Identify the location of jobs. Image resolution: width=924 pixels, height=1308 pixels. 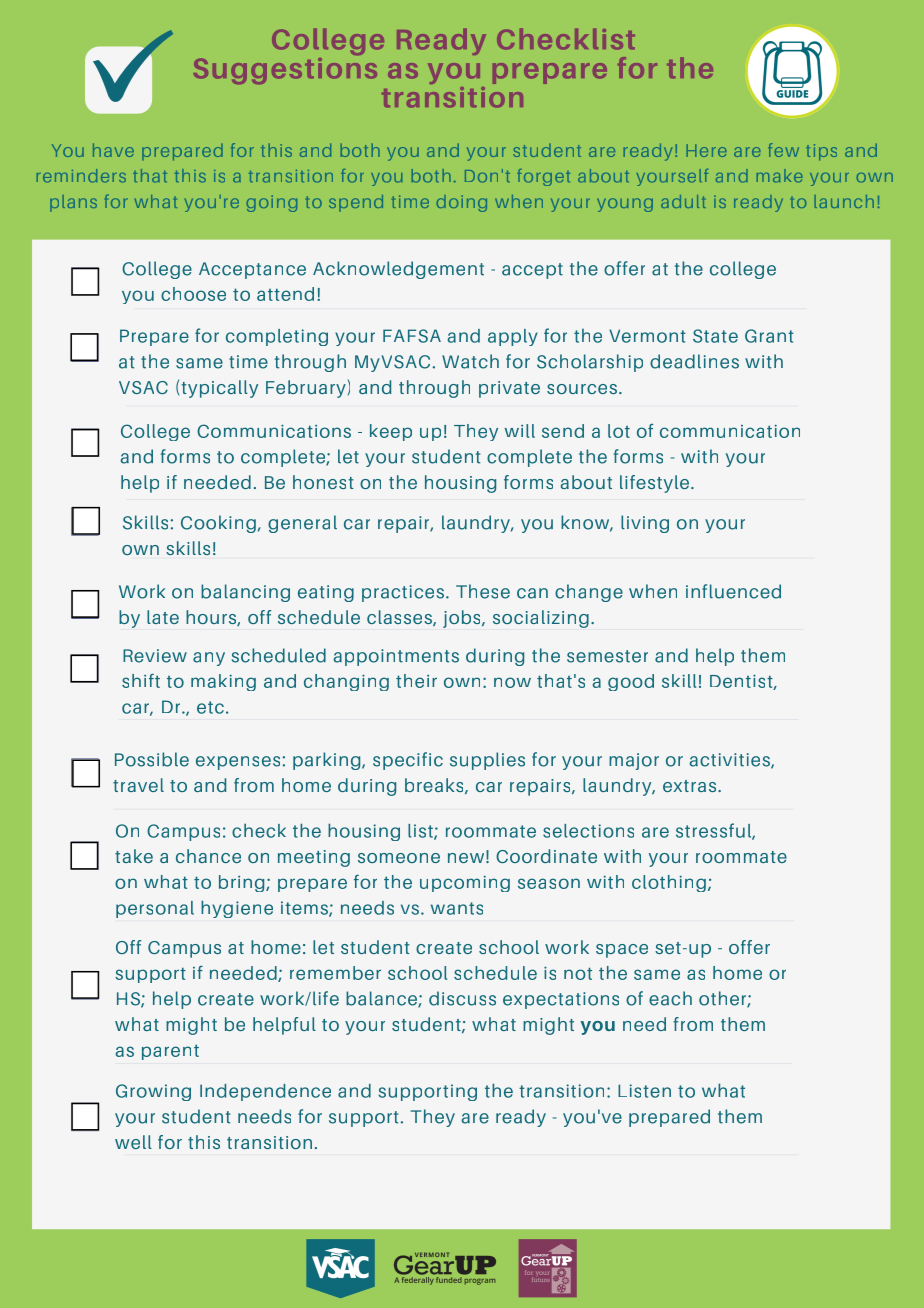
(463, 619).
